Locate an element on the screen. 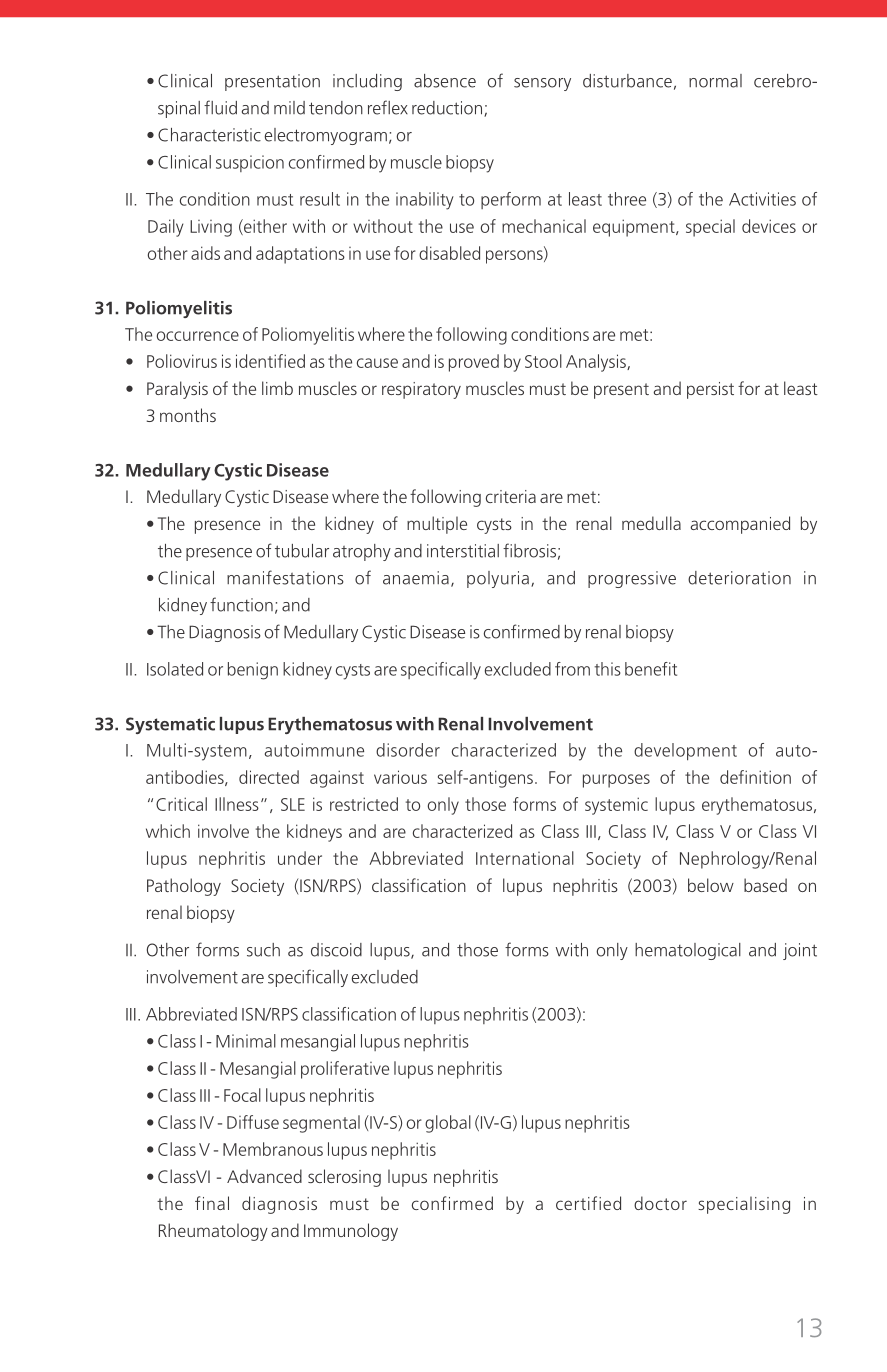  such is located at coordinates (263, 950).
